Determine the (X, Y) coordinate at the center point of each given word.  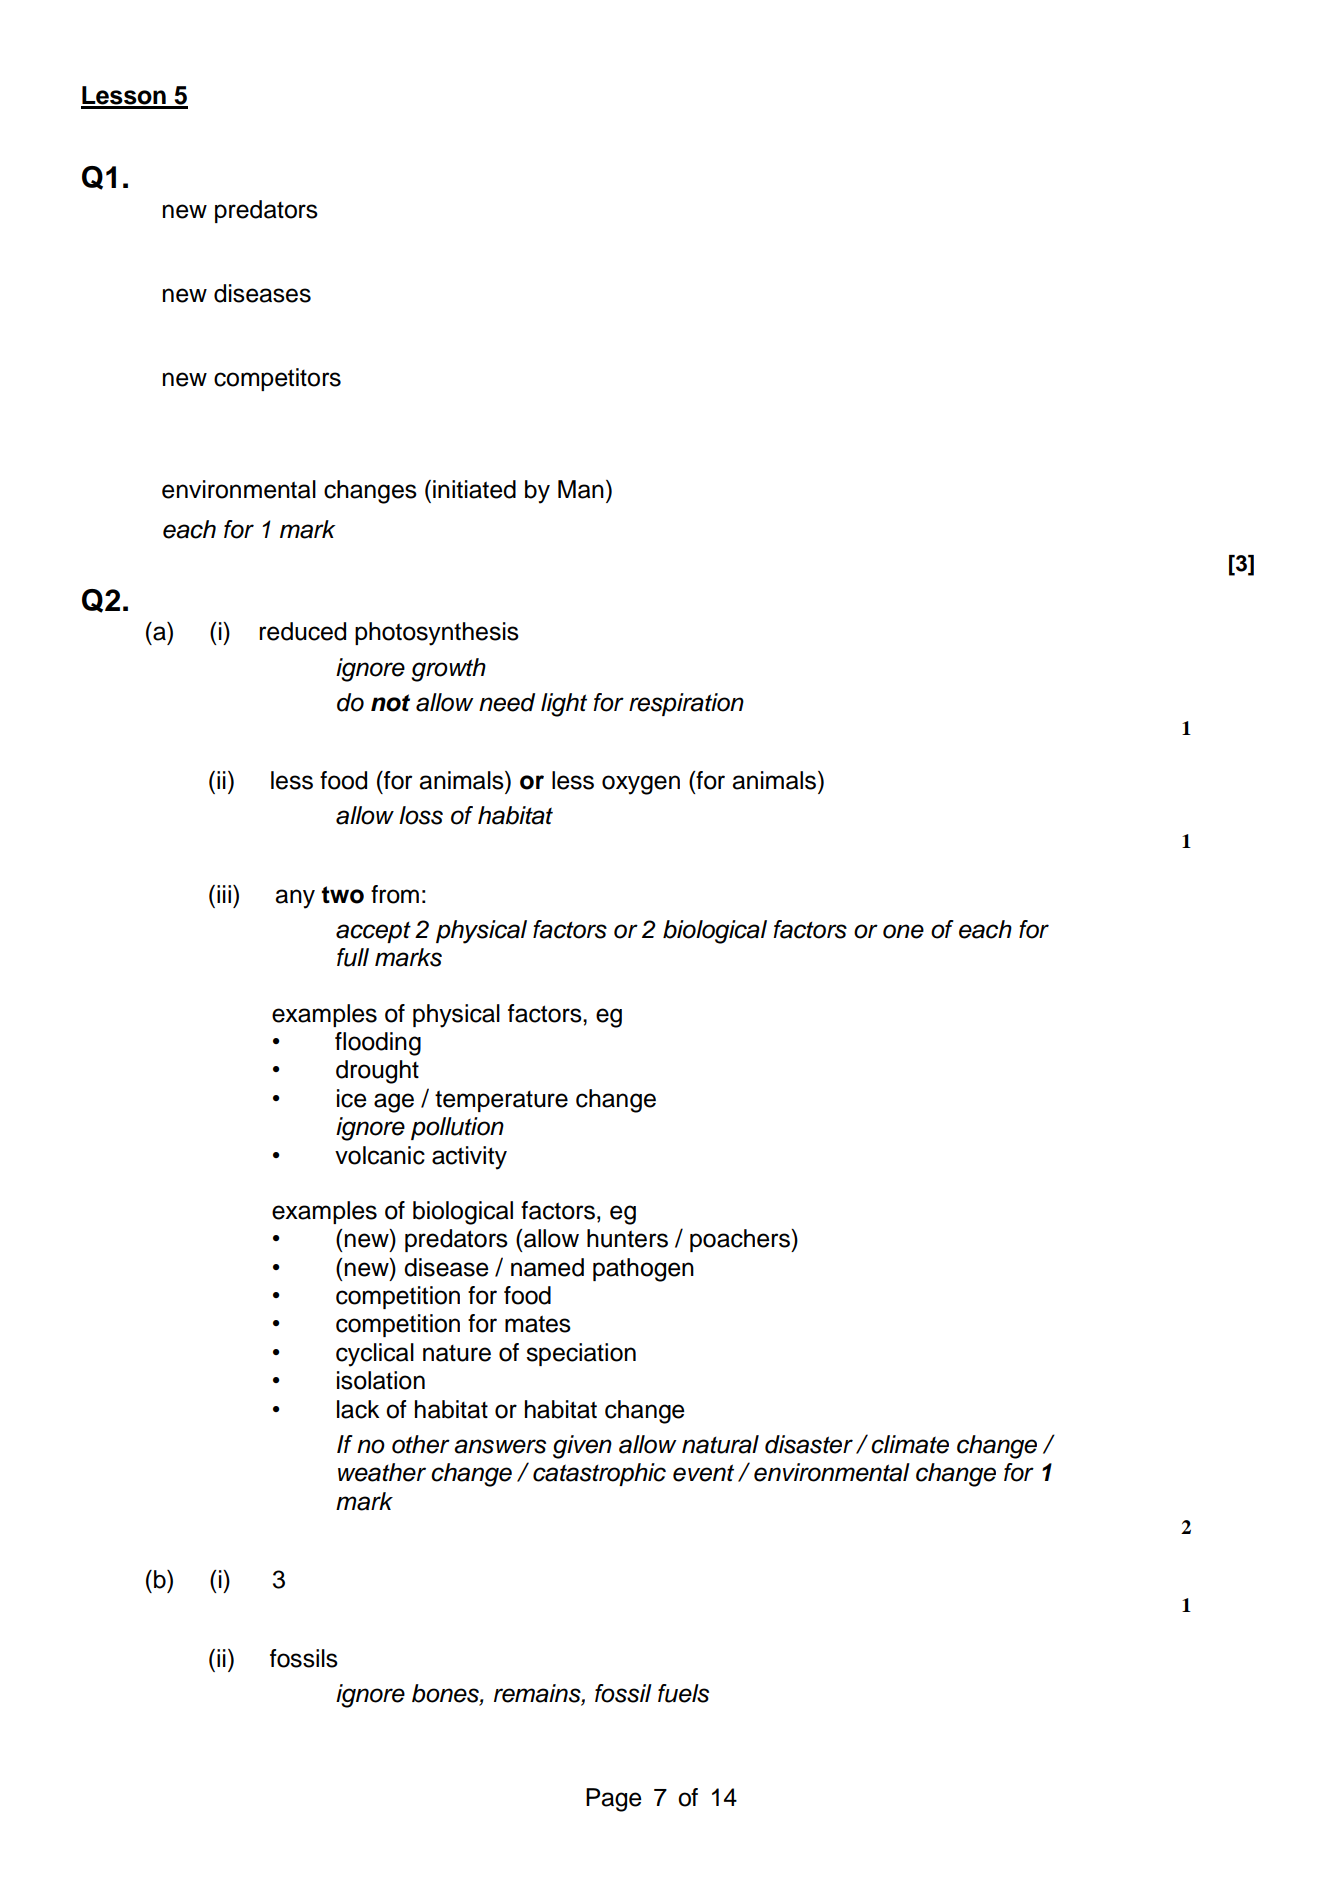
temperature (501, 1101)
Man (581, 489)
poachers (741, 1240)
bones (446, 1693)
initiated (474, 489)
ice (352, 1098)
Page (614, 1800)
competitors (277, 379)
